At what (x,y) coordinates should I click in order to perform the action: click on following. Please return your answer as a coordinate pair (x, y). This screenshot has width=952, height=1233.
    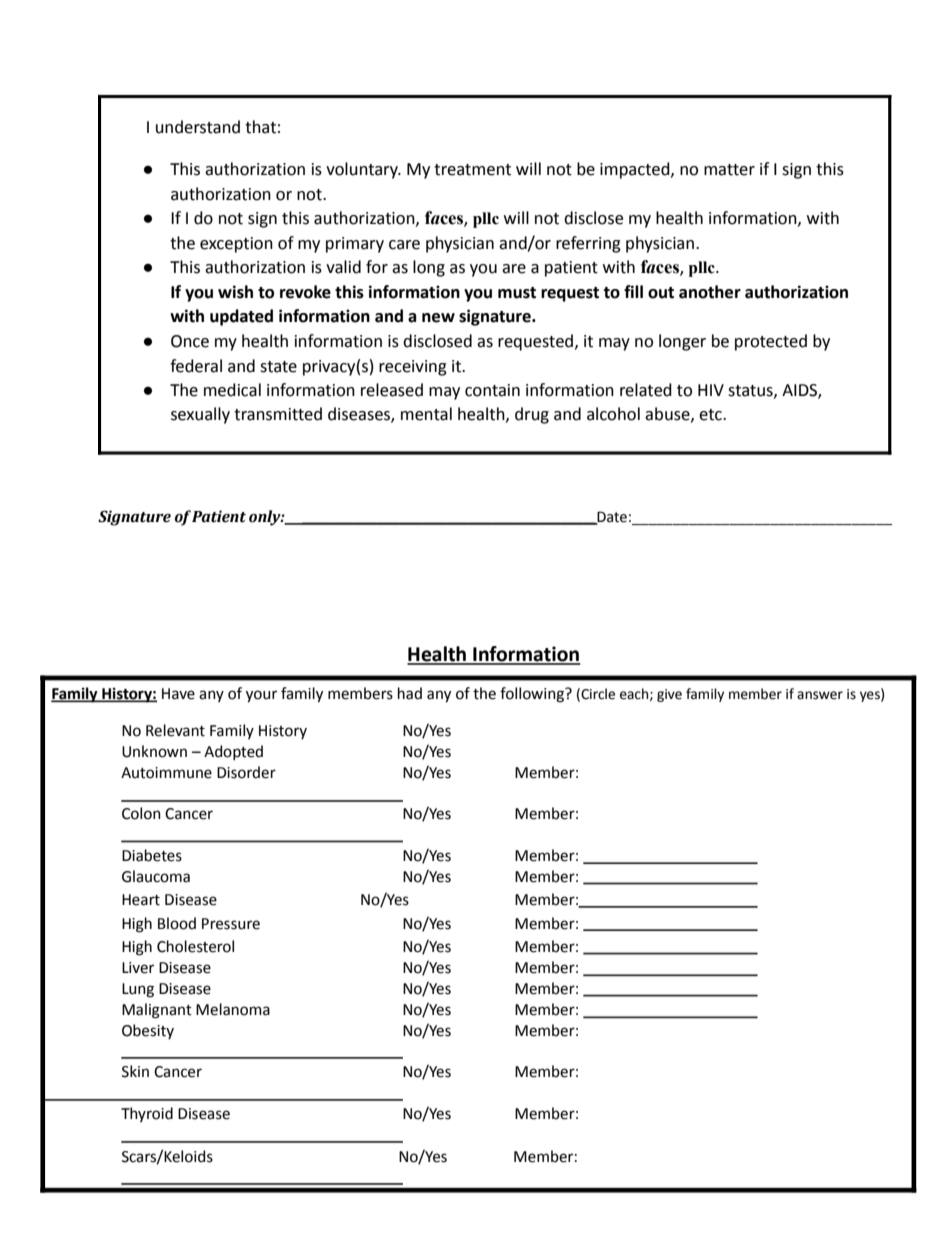
    Looking at the image, I should click on (533, 695).
